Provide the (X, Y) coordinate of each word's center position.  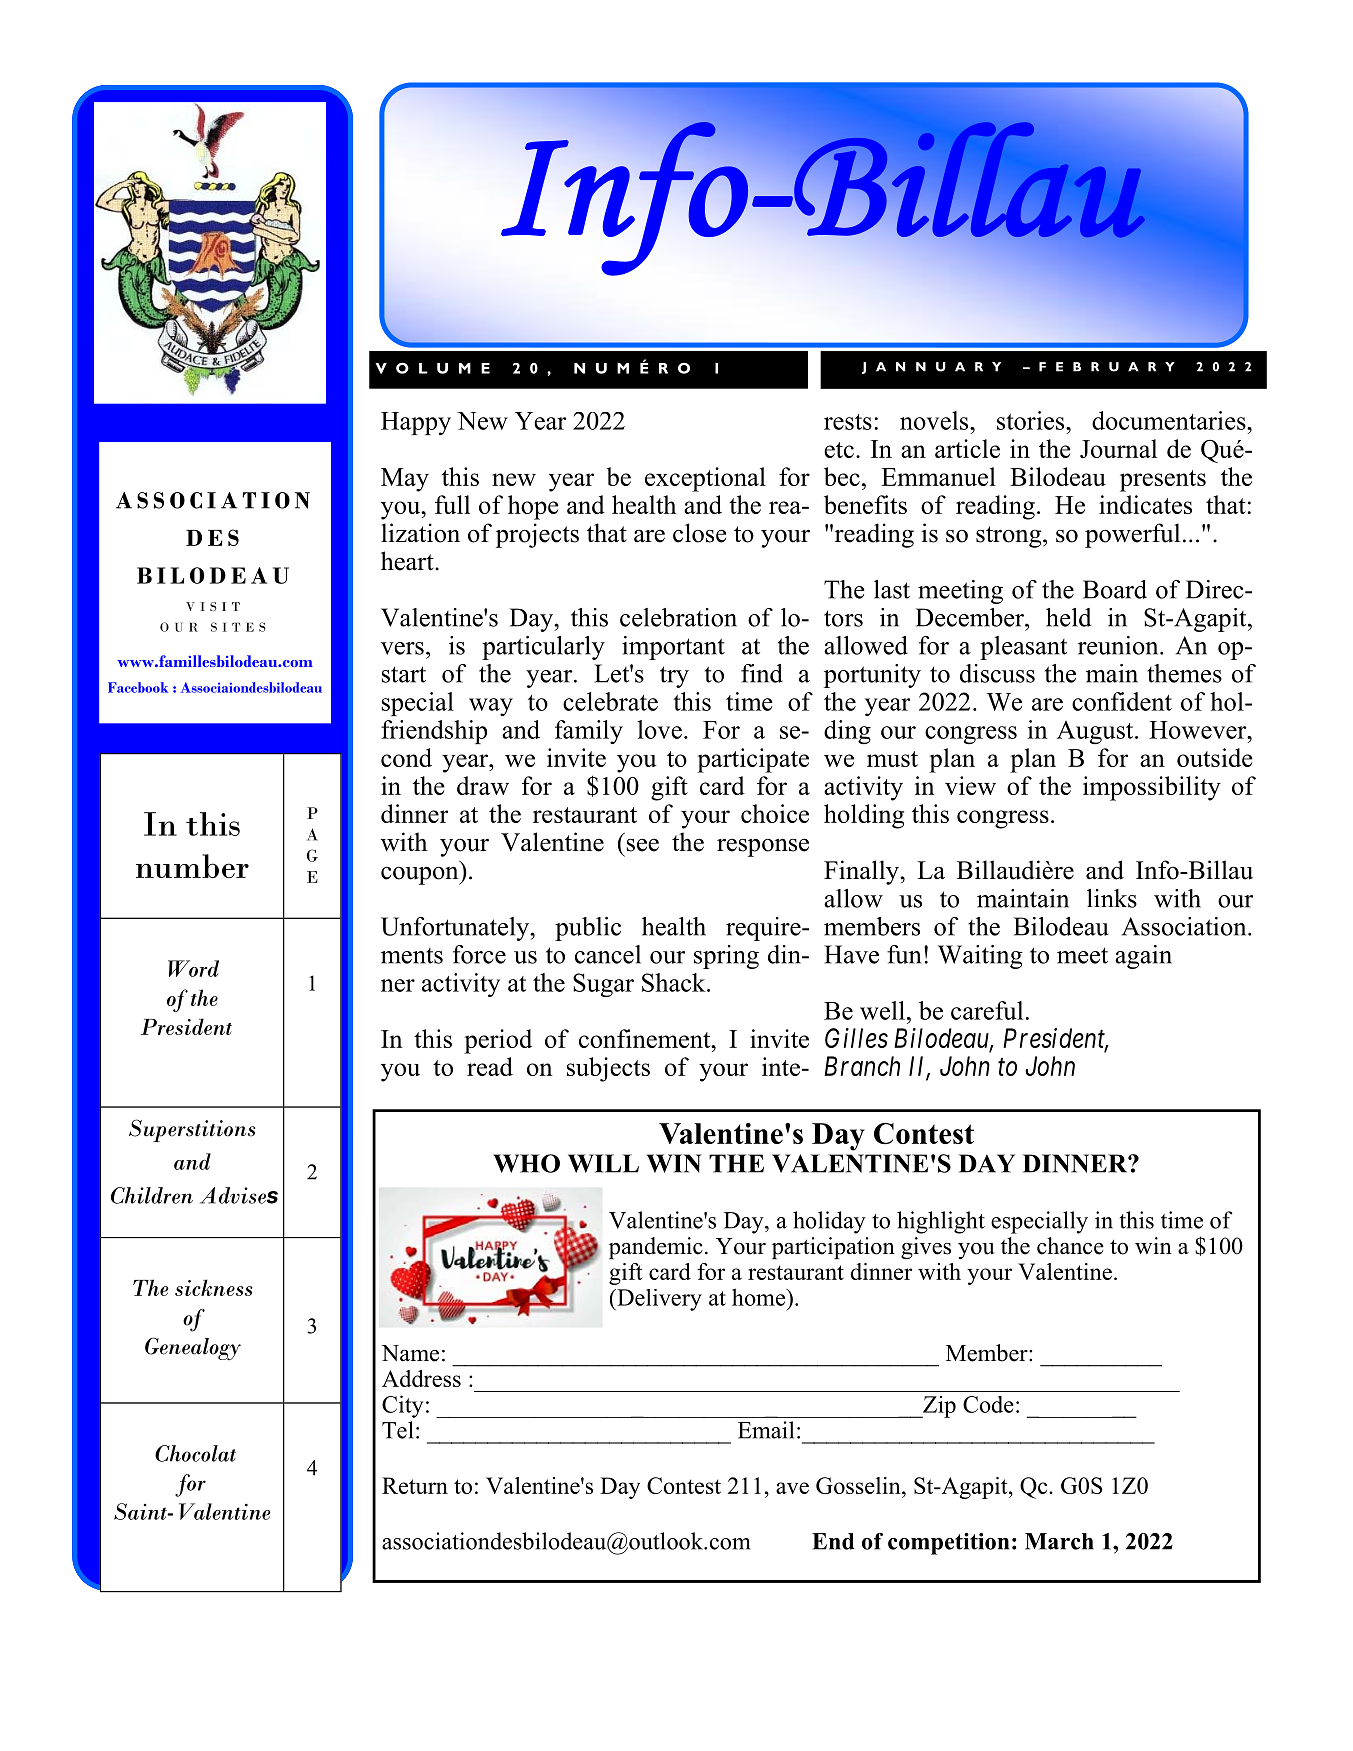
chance (1070, 1246)
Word (193, 968)
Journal (1118, 448)
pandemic (656, 1248)
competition (948, 1544)
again (1143, 957)
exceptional (705, 479)
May (405, 480)
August (1096, 733)
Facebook (138, 687)
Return (415, 1485)
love (660, 729)
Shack (675, 982)
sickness (214, 1287)
